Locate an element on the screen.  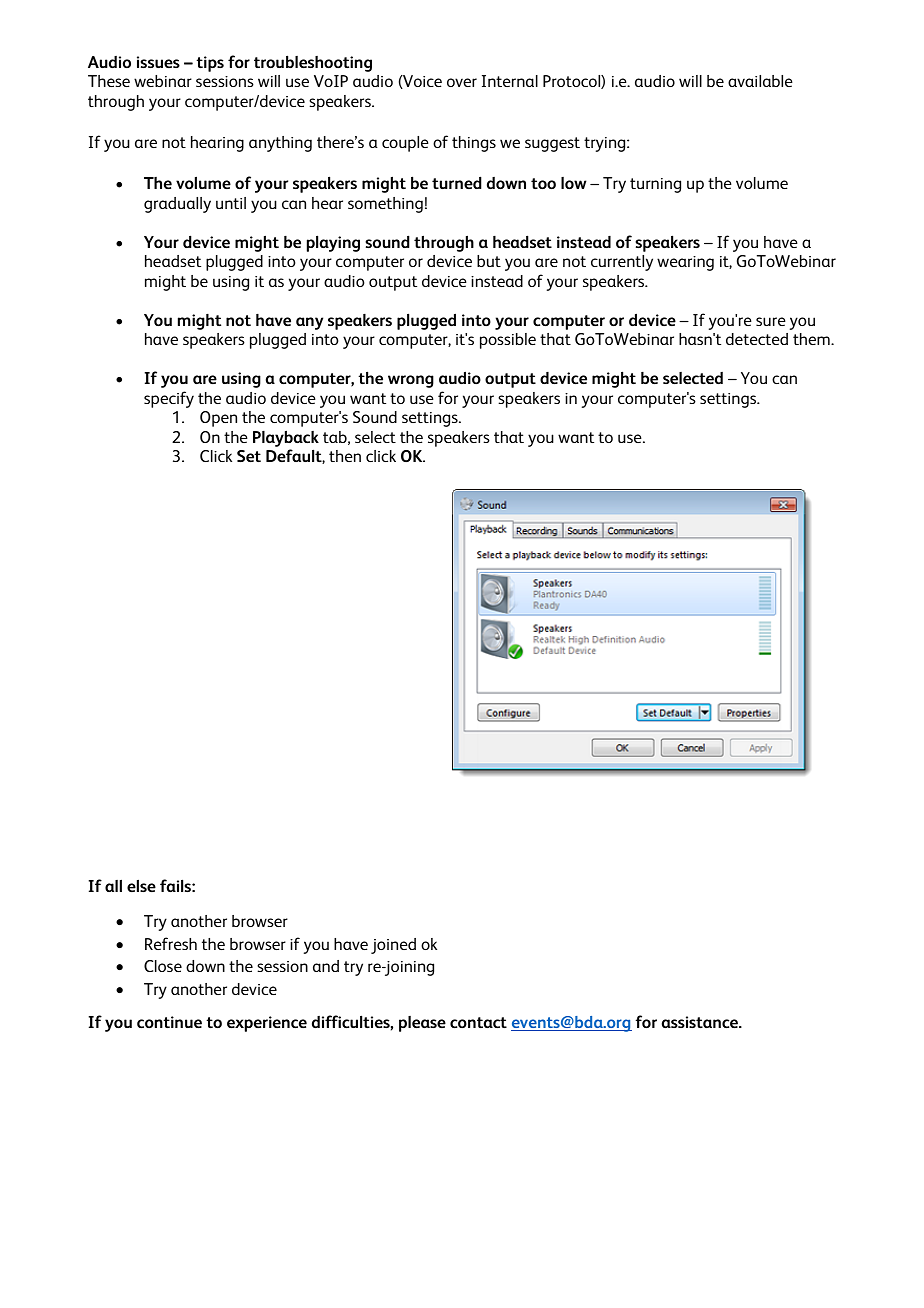
contact is located at coordinates (478, 1022).
